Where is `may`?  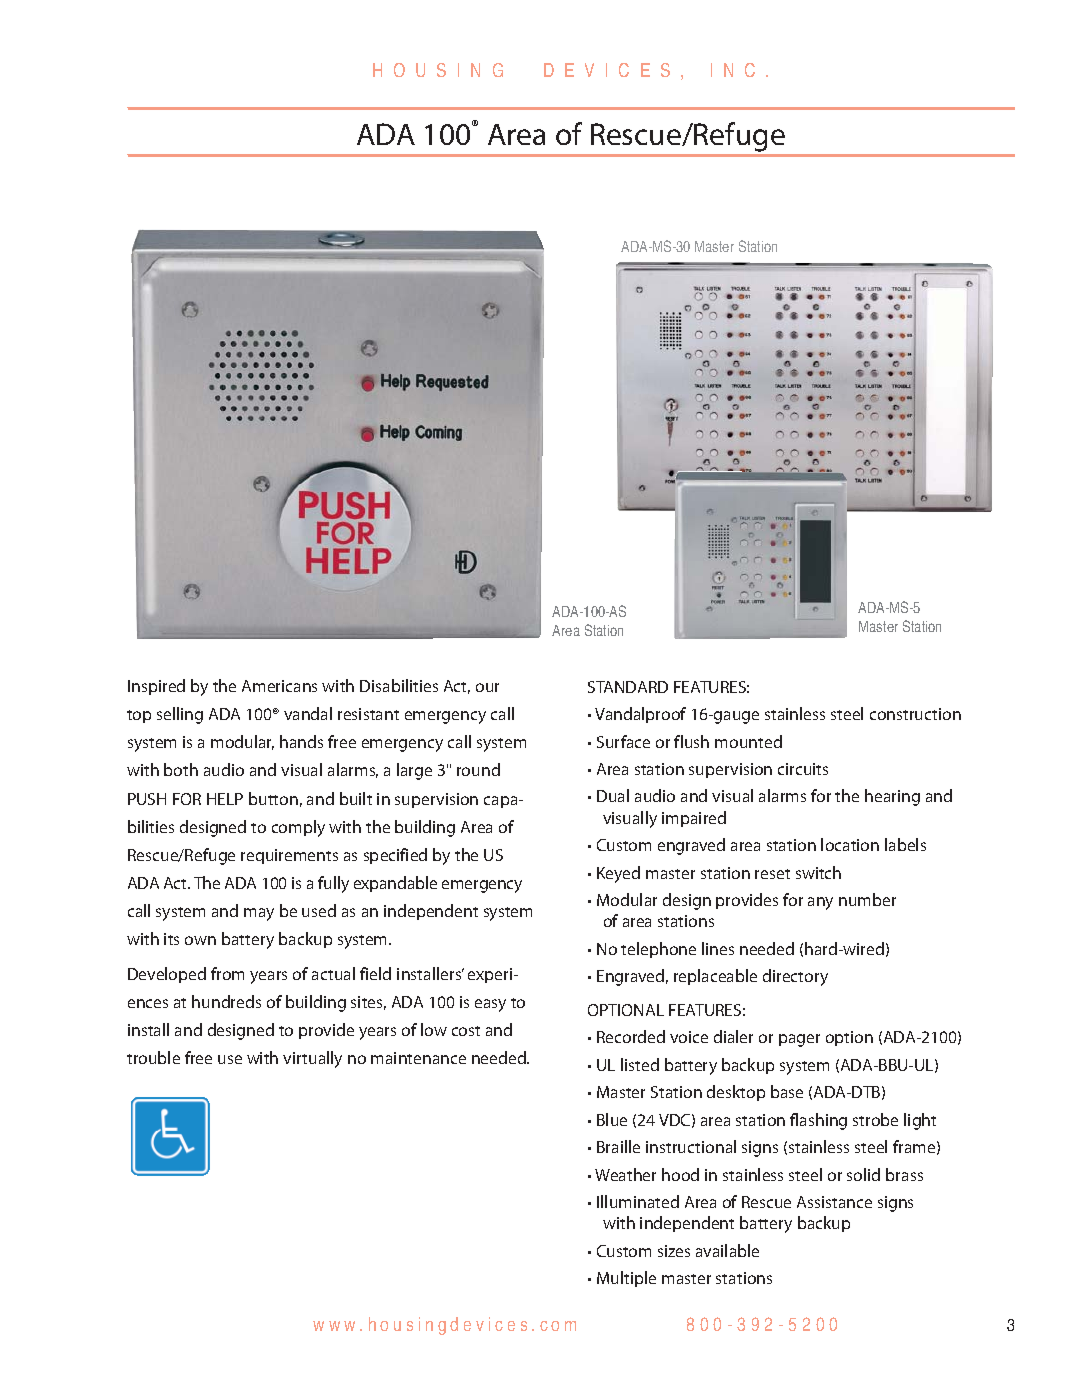
may is located at coordinates (259, 914).
